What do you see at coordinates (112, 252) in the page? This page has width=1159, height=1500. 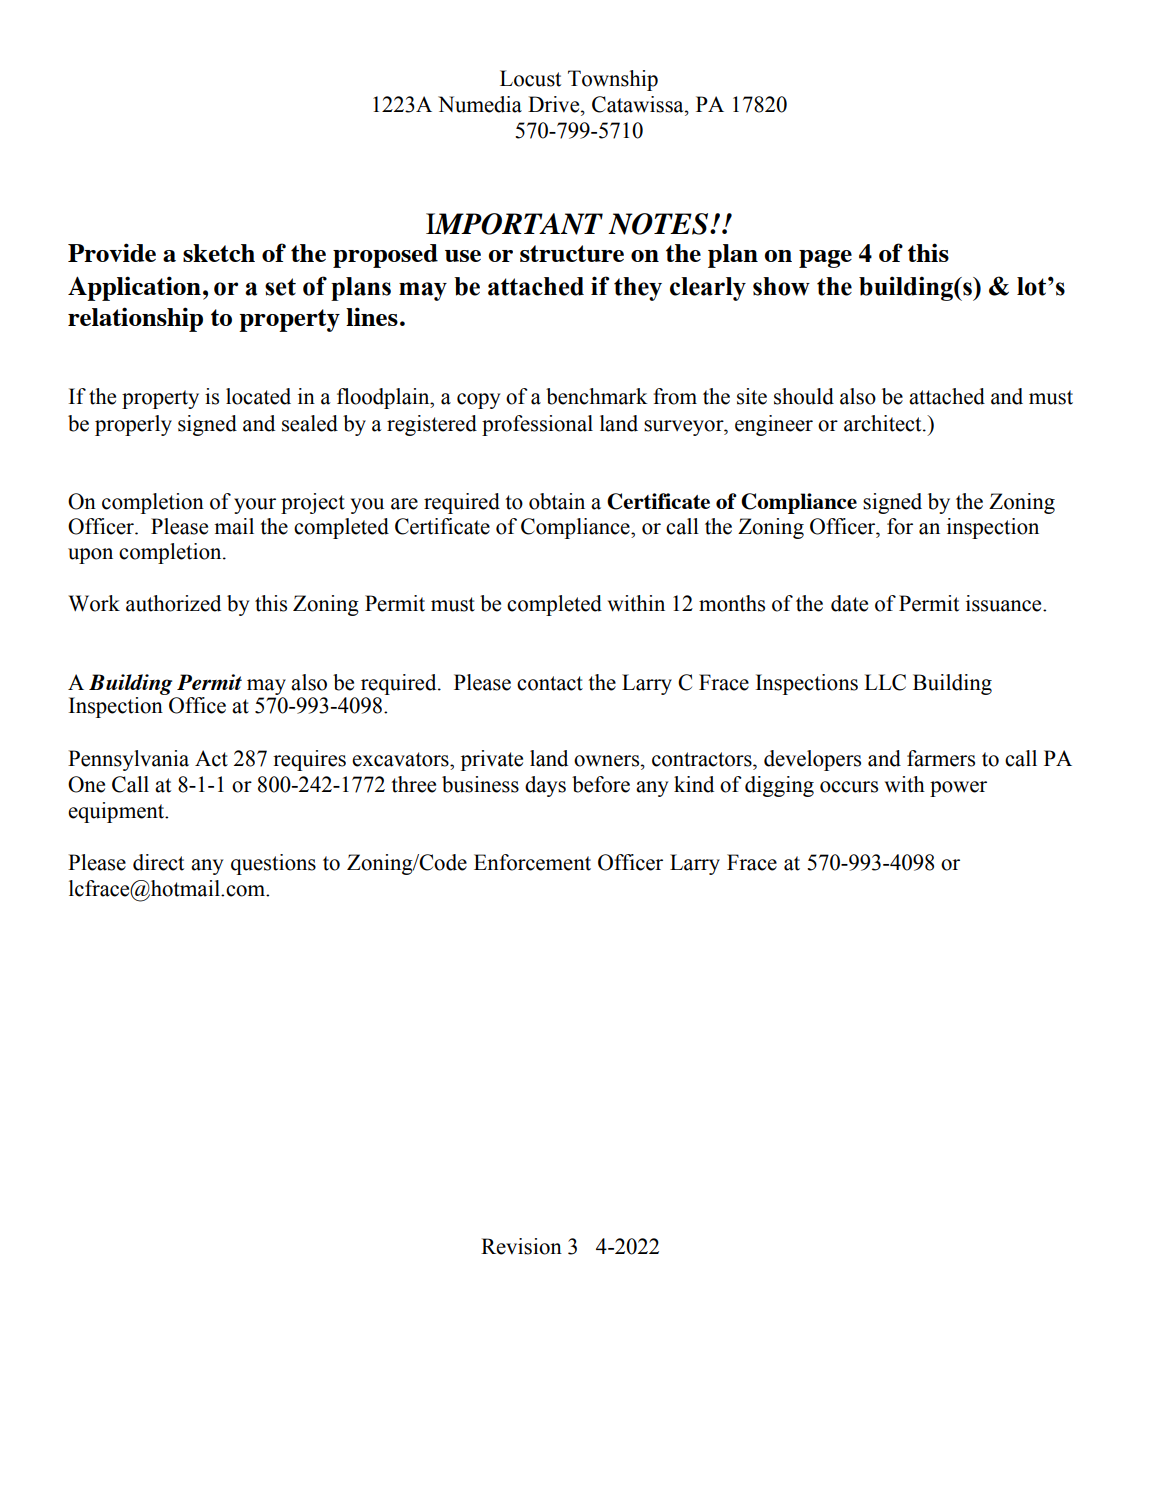 I see `Provide` at bounding box center [112, 252].
